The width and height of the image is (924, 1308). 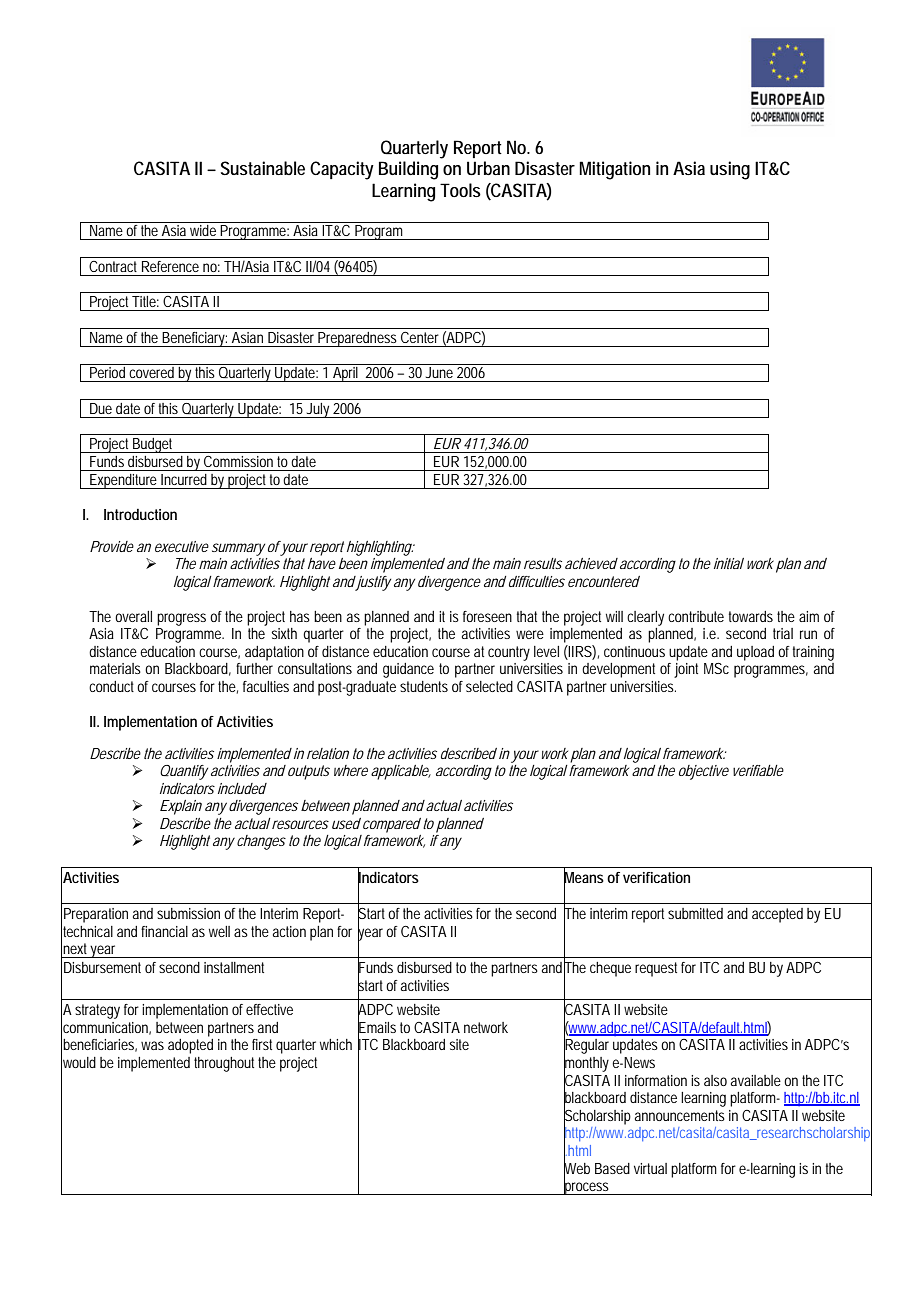 What do you see at coordinates (263, 168) in the image?
I see `Sustainable` at bounding box center [263, 168].
